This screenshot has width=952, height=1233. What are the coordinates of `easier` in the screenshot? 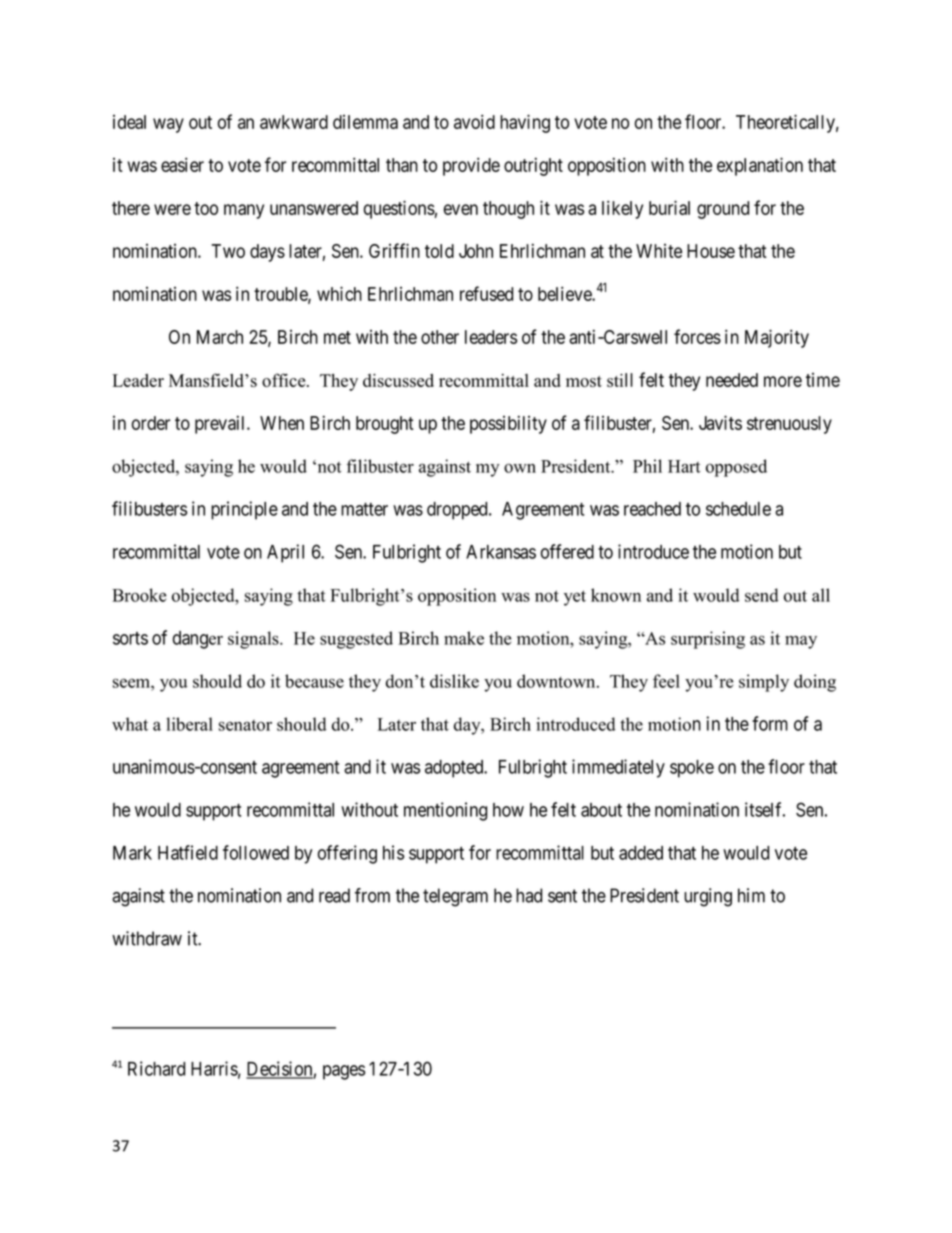 It's located at (182, 164).
